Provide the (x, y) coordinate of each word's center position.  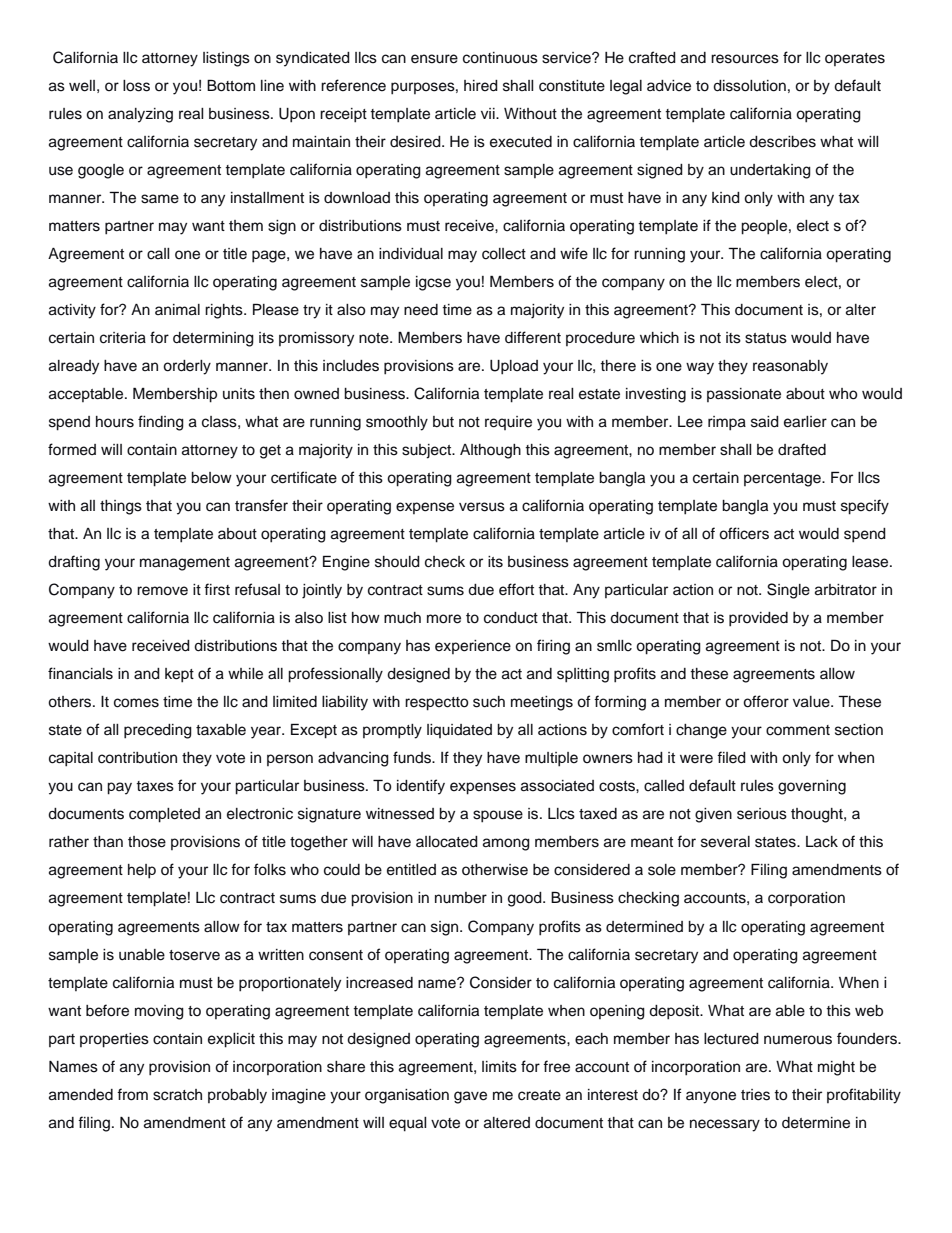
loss (136, 86)
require (508, 423)
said (765, 422)
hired (481, 86)
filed (731, 757)
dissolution (749, 86)
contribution (137, 758)
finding (161, 423)
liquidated (459, 731)
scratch (177, 1095)
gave (470, 1097)
